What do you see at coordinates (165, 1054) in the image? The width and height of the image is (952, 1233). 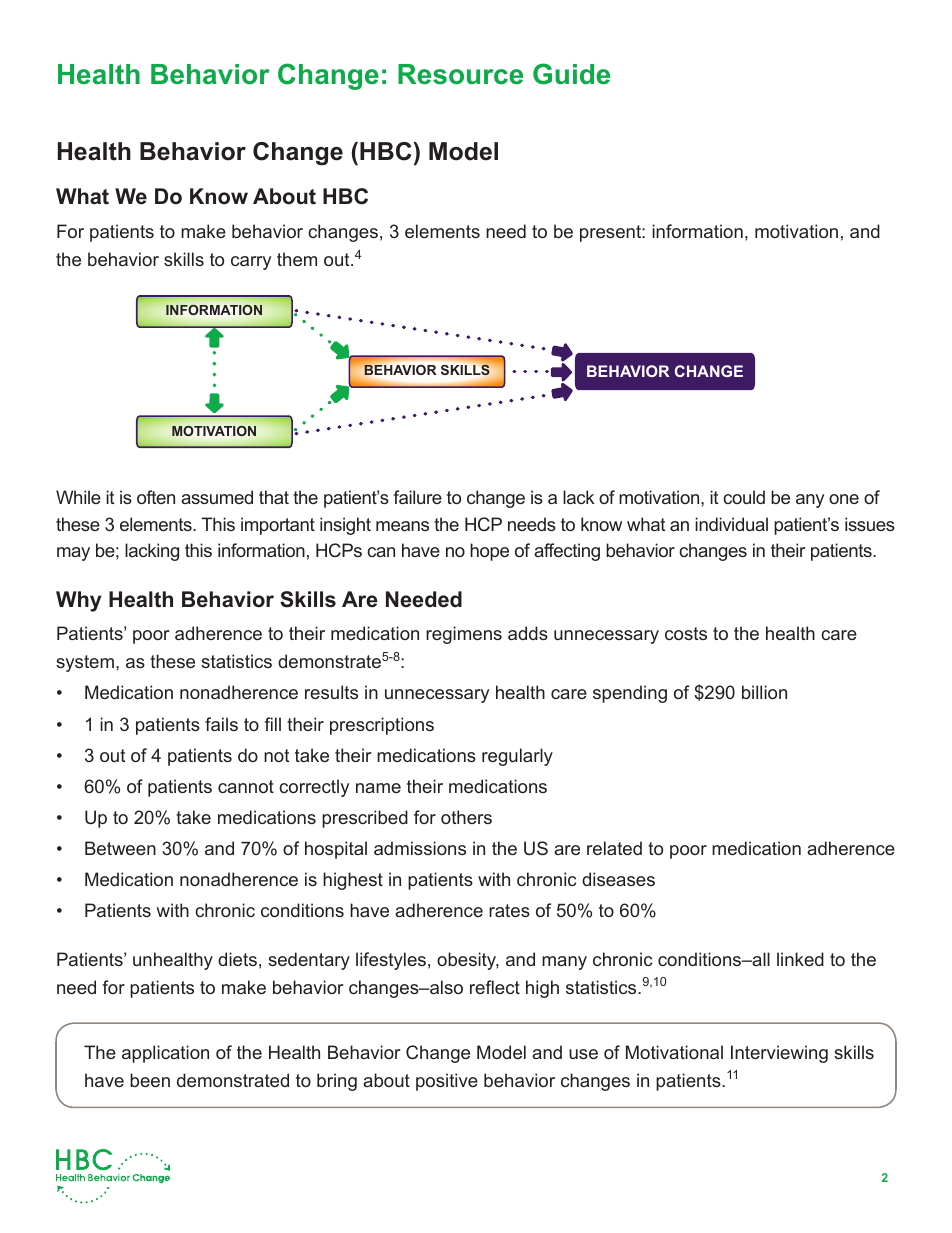 I see `application` at bounding box center [165, 1054].
